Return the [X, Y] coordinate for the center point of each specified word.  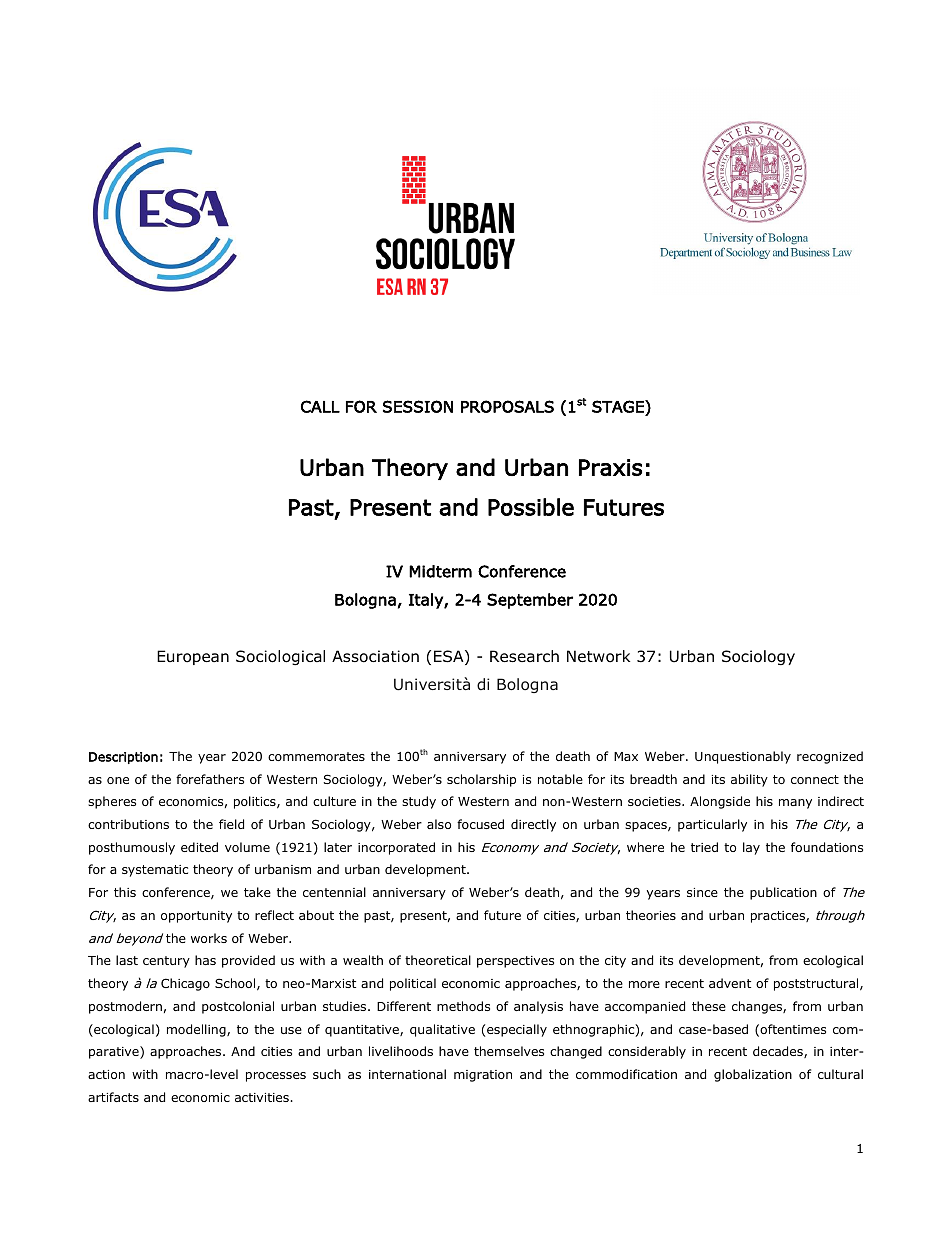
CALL [320, 406]
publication [783, 893]
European [193, 657]
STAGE [619, 406]
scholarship [481, 780]
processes [276, 1077]
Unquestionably [743, 757]
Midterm [440, 571]
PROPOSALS [507, 406]
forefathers [210, 779]
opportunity [196, 917]
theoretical [438, 960]
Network [598, 656]
